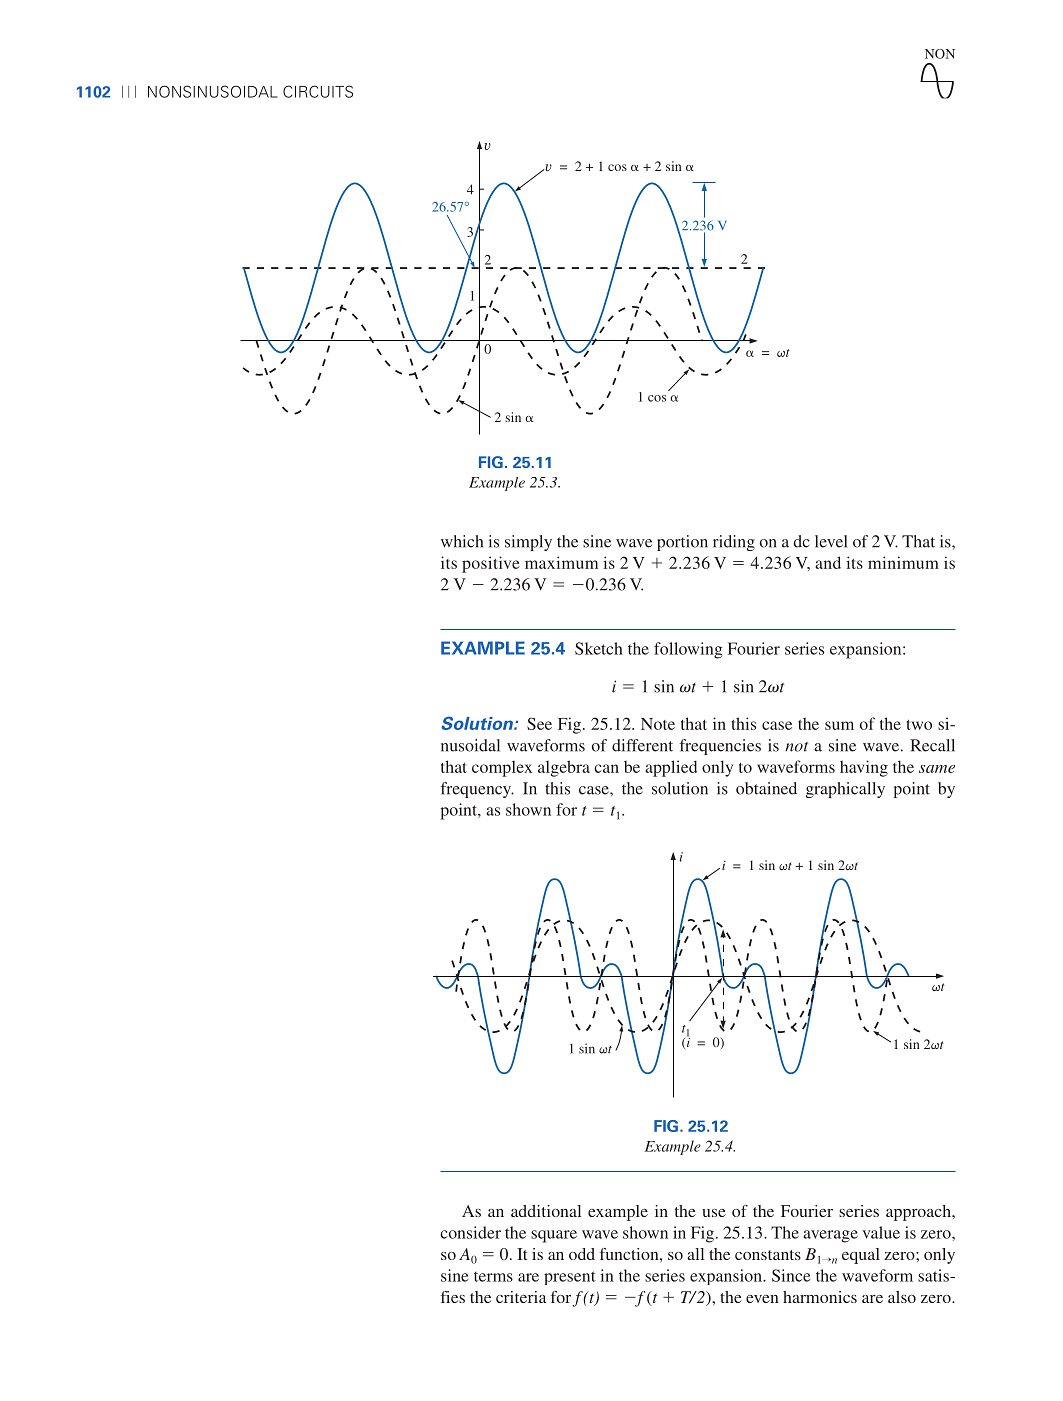 The image size is (1063, 1401). I want to click on complex, so click(502, 769).
